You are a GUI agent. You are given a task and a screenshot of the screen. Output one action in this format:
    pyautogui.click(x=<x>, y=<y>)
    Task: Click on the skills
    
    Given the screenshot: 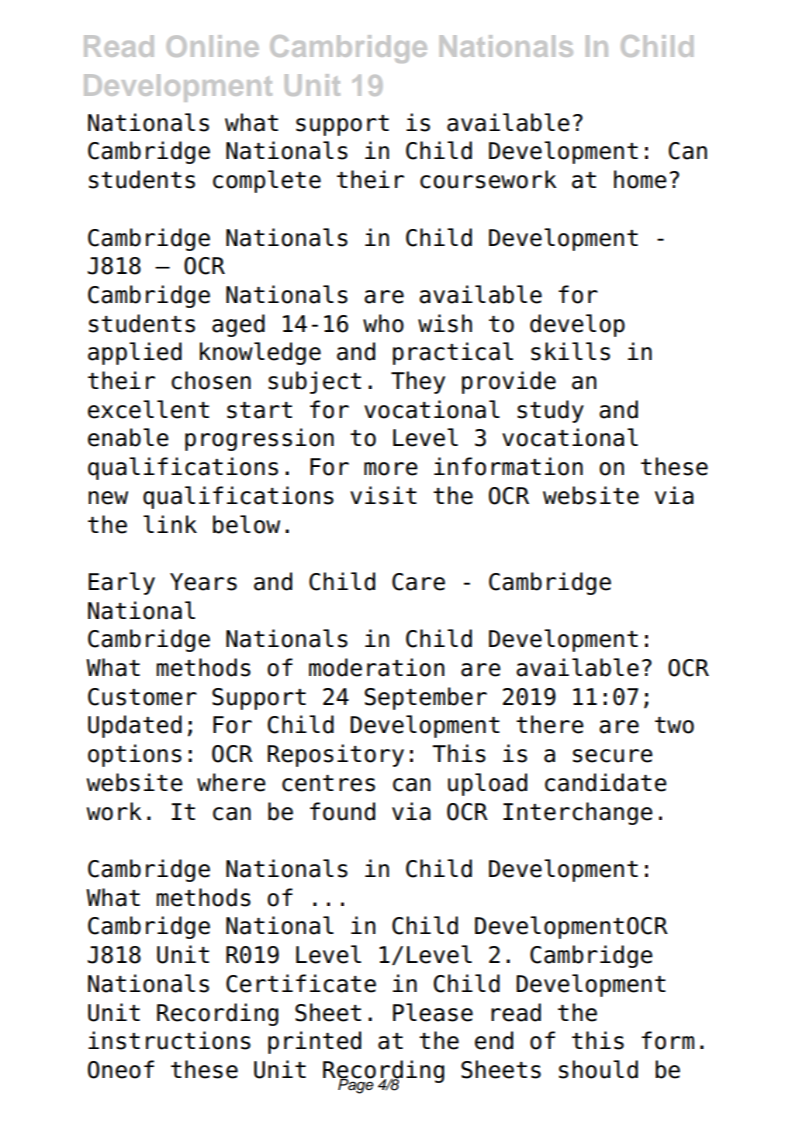 What is the action you would take?
    pyautogui.click(x=570, y=351)
